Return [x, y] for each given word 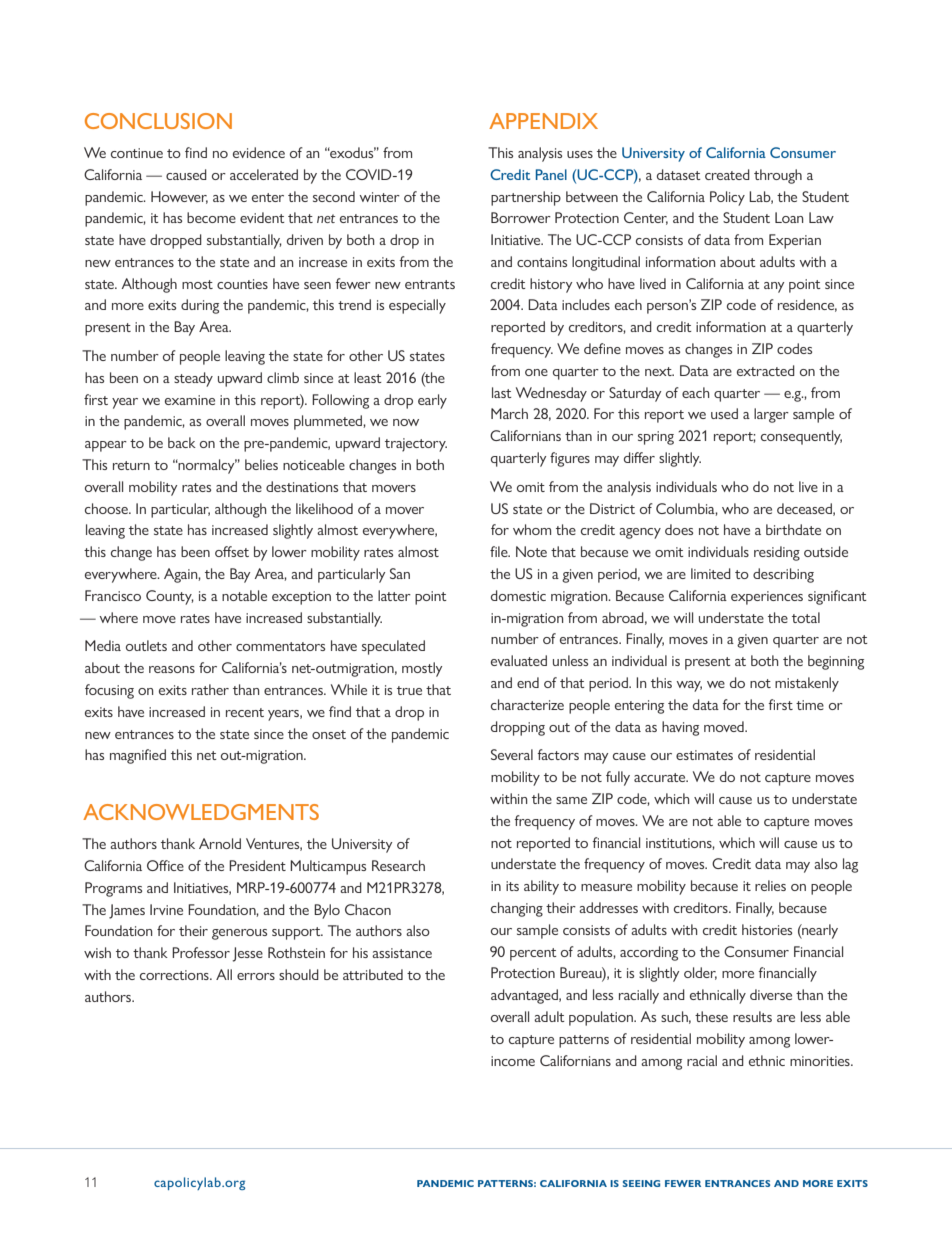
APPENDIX [543, 121]
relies [770, 885]
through [778, 176]
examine [190, 400]
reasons [172, 669]
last [502, 392]
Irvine [166, 909]
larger [771, 415]
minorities [821, 1061]
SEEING [641, 1183]
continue [137, 153]
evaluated [519, 660]
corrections [175, 975]
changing [517, 909]
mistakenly [807, 684]
